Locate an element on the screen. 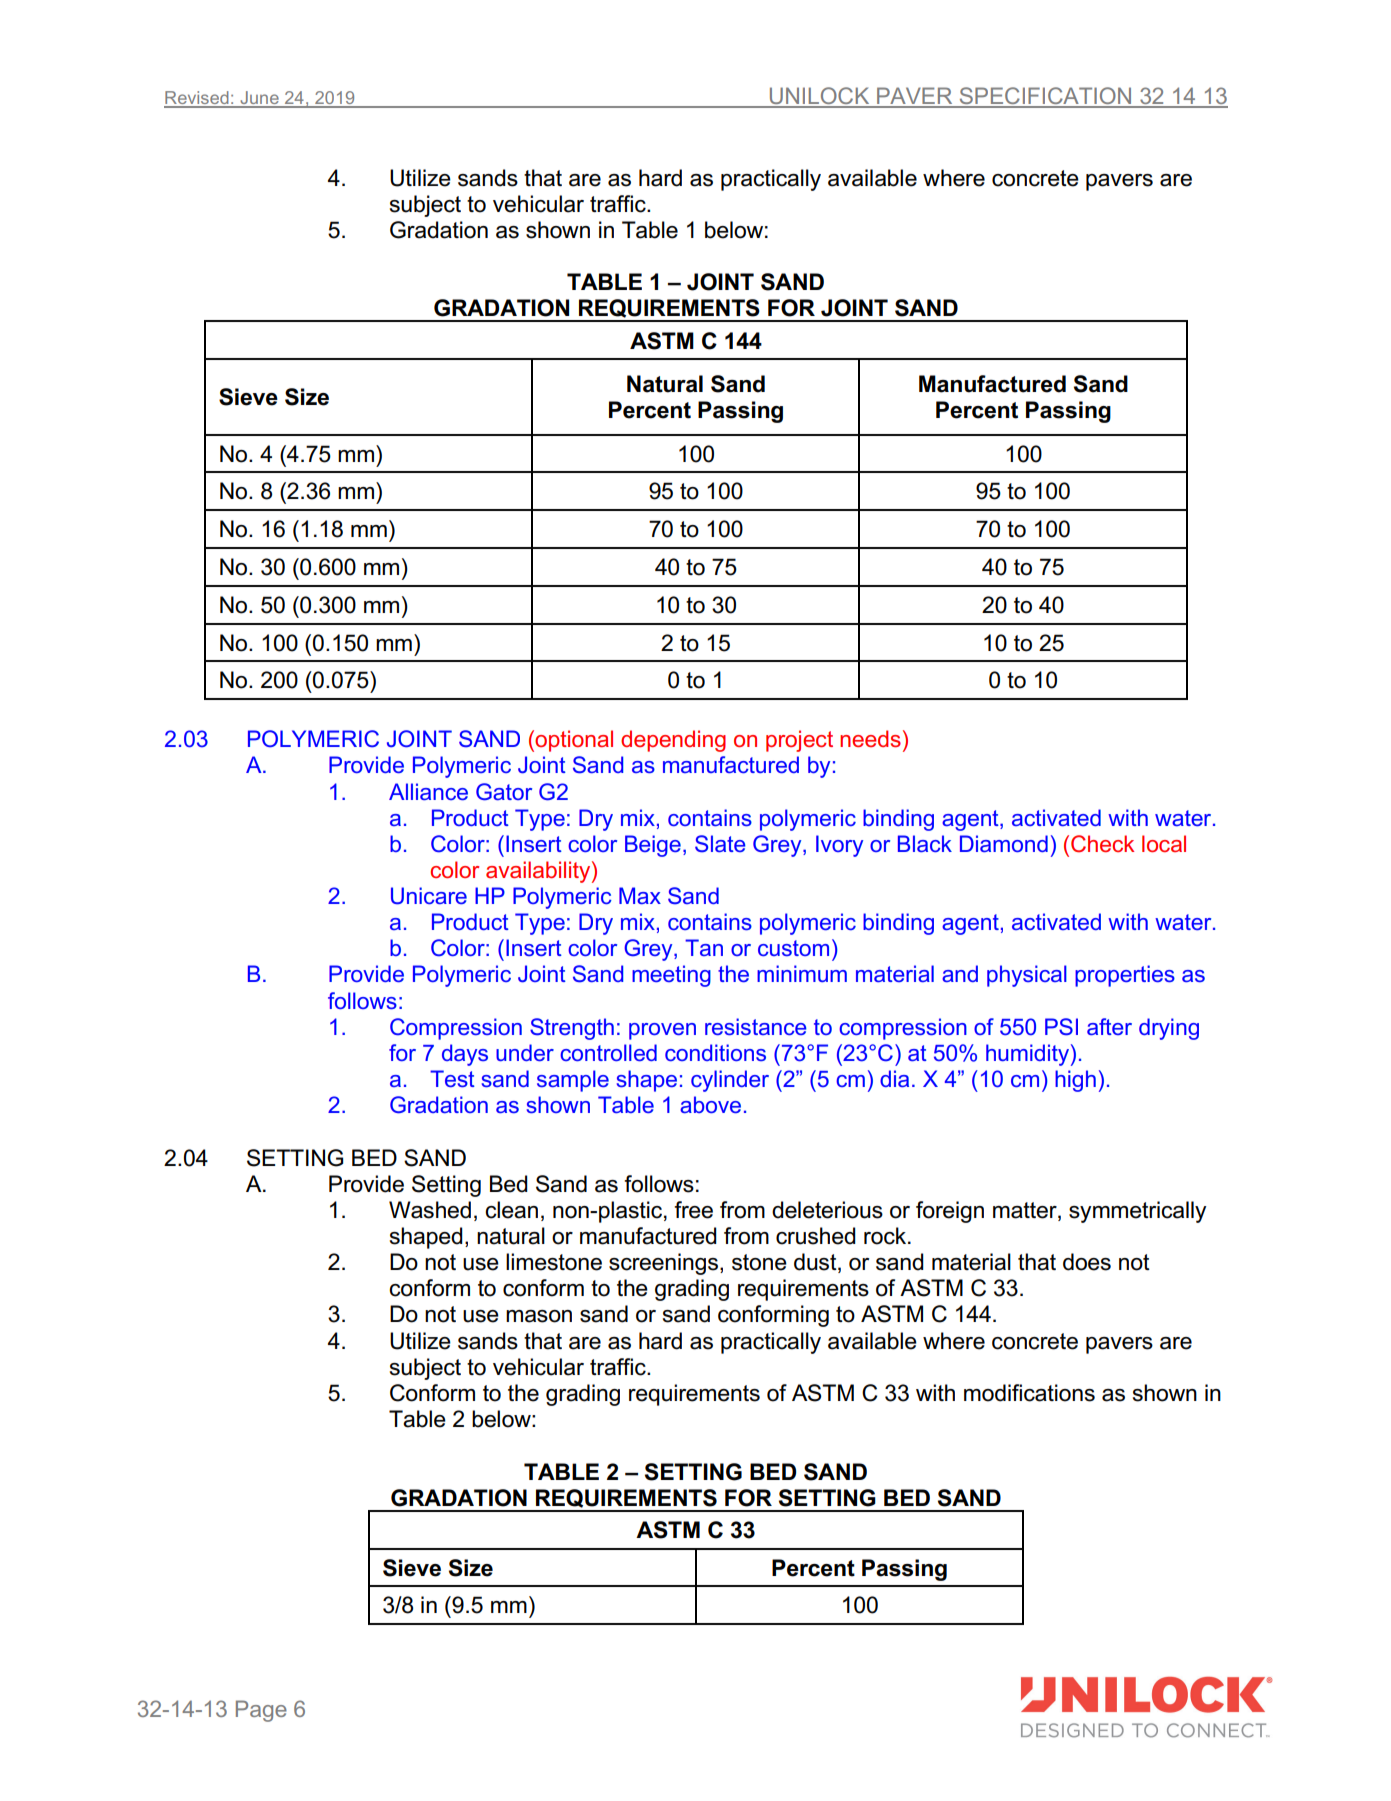 This screenshot has height=1801, width=1391. Check is located at coordinates (1102, 844).
